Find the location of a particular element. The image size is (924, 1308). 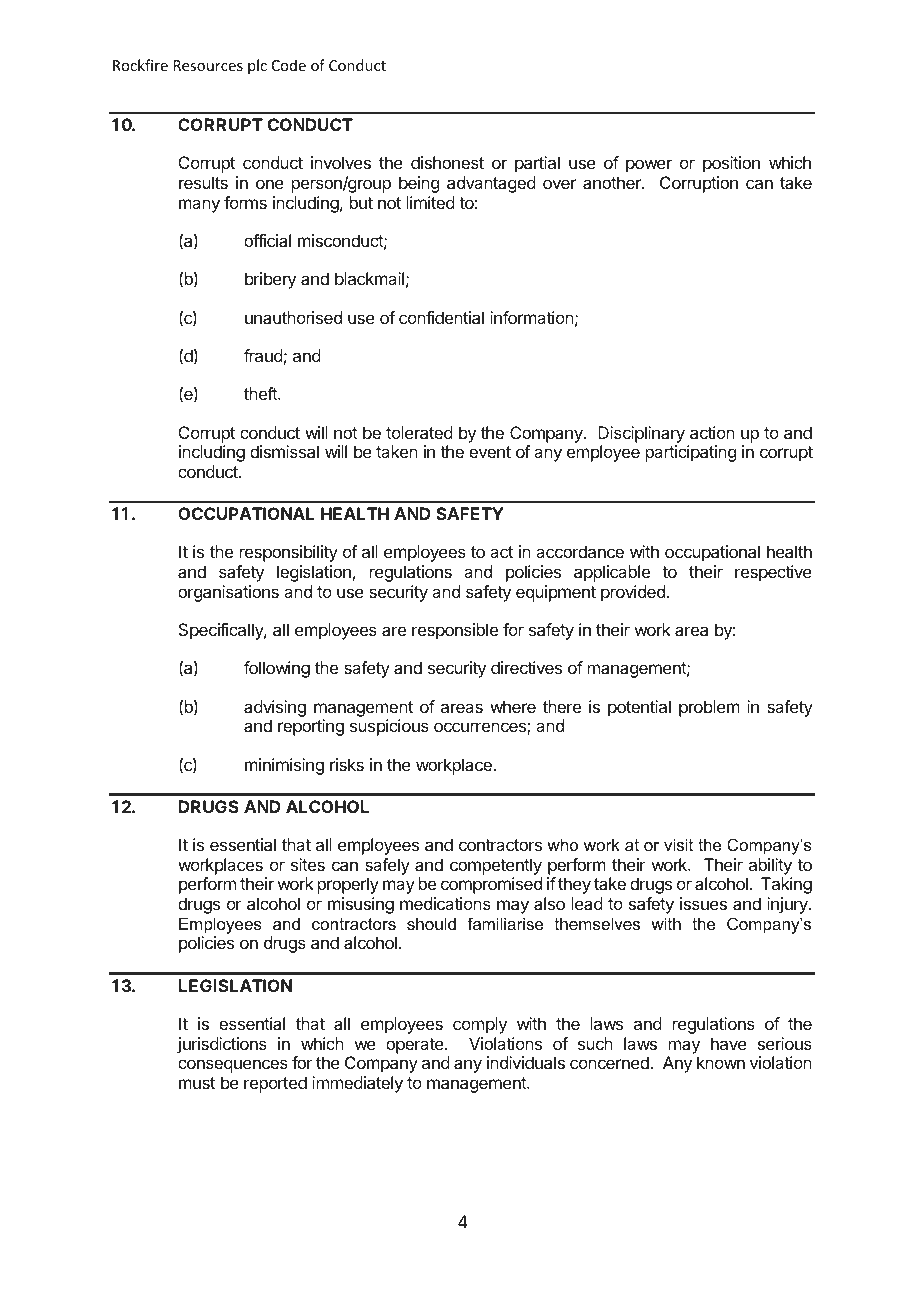

dishonest is located at coordinates (447, 162).
